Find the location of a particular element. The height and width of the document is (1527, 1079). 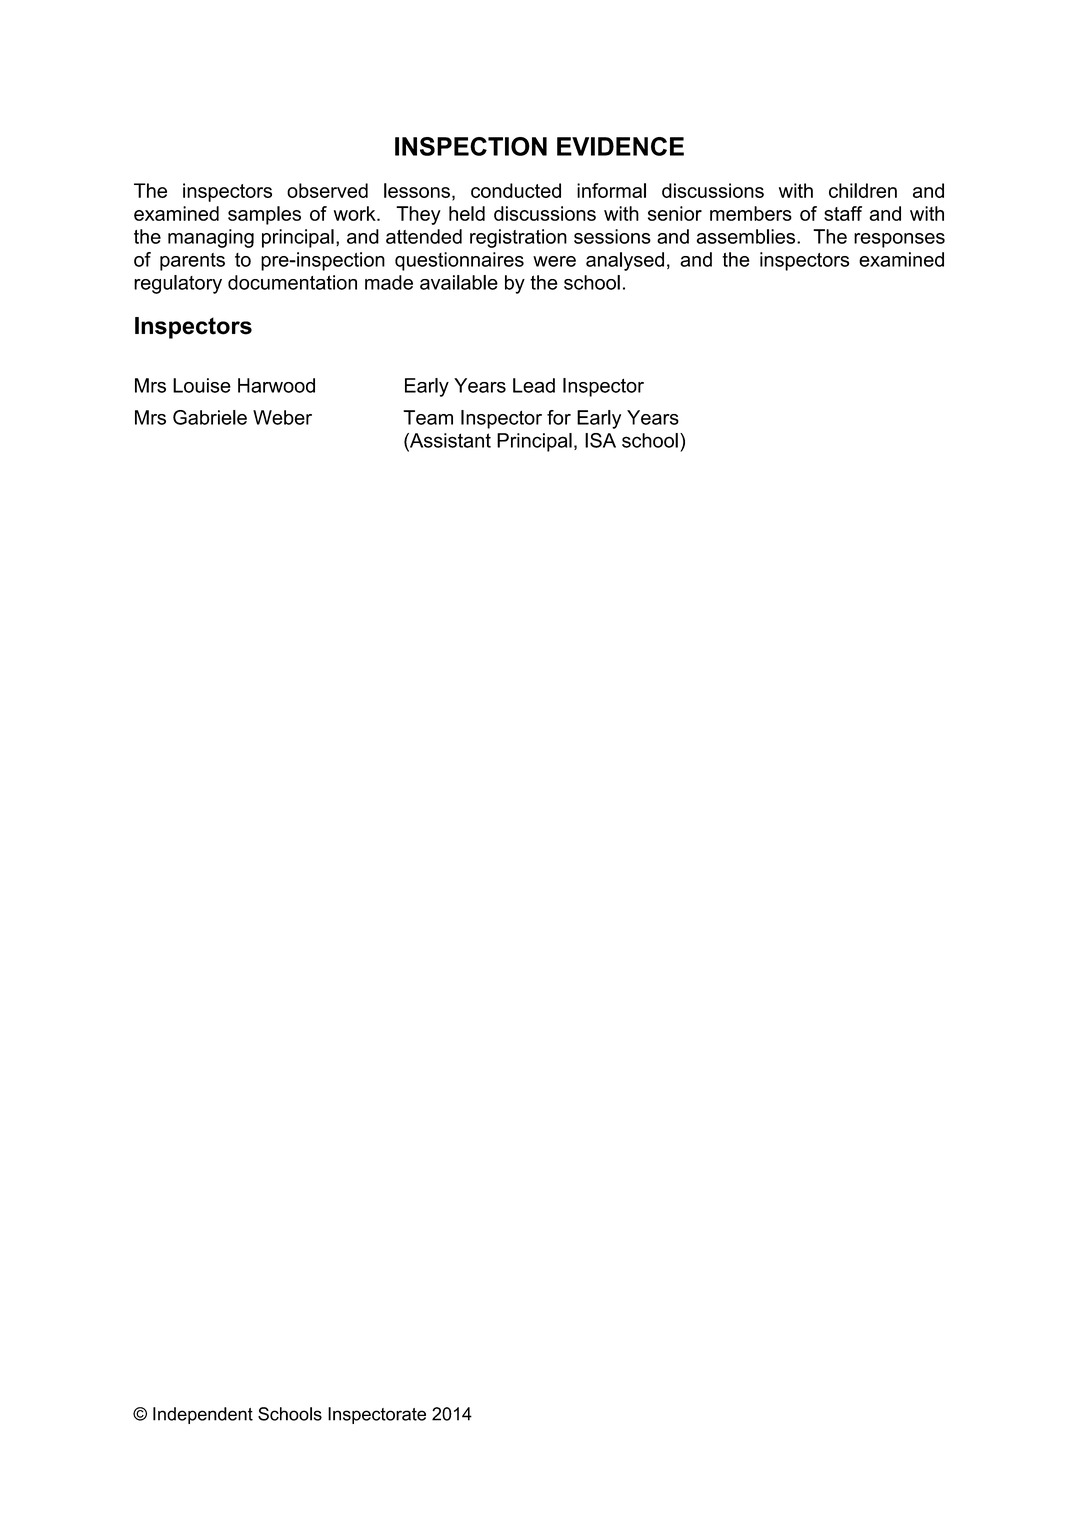

Assistant is located at coordinates (449, 440).
